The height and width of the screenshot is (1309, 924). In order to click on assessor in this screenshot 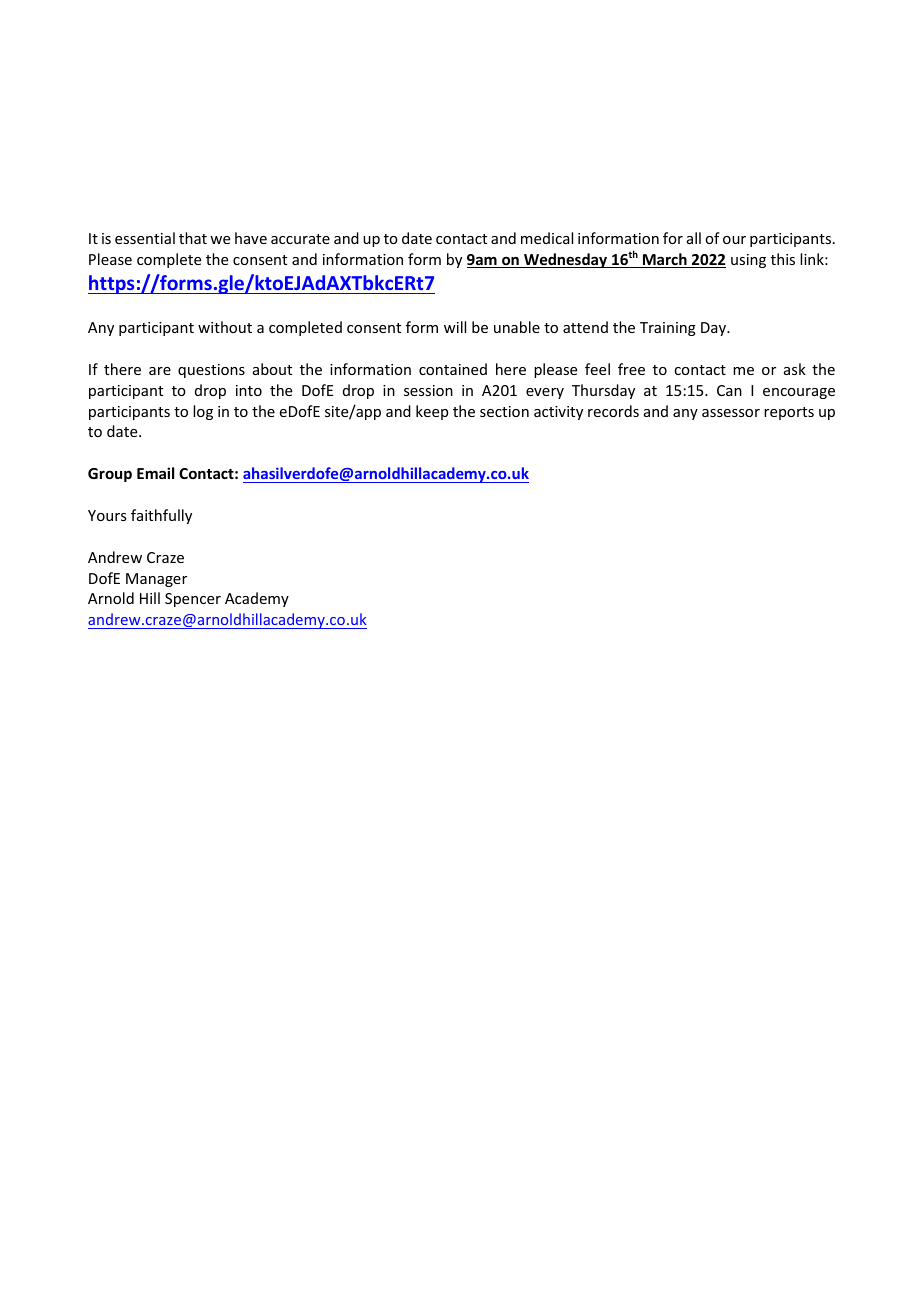, I will do `click(731, 413)`.
